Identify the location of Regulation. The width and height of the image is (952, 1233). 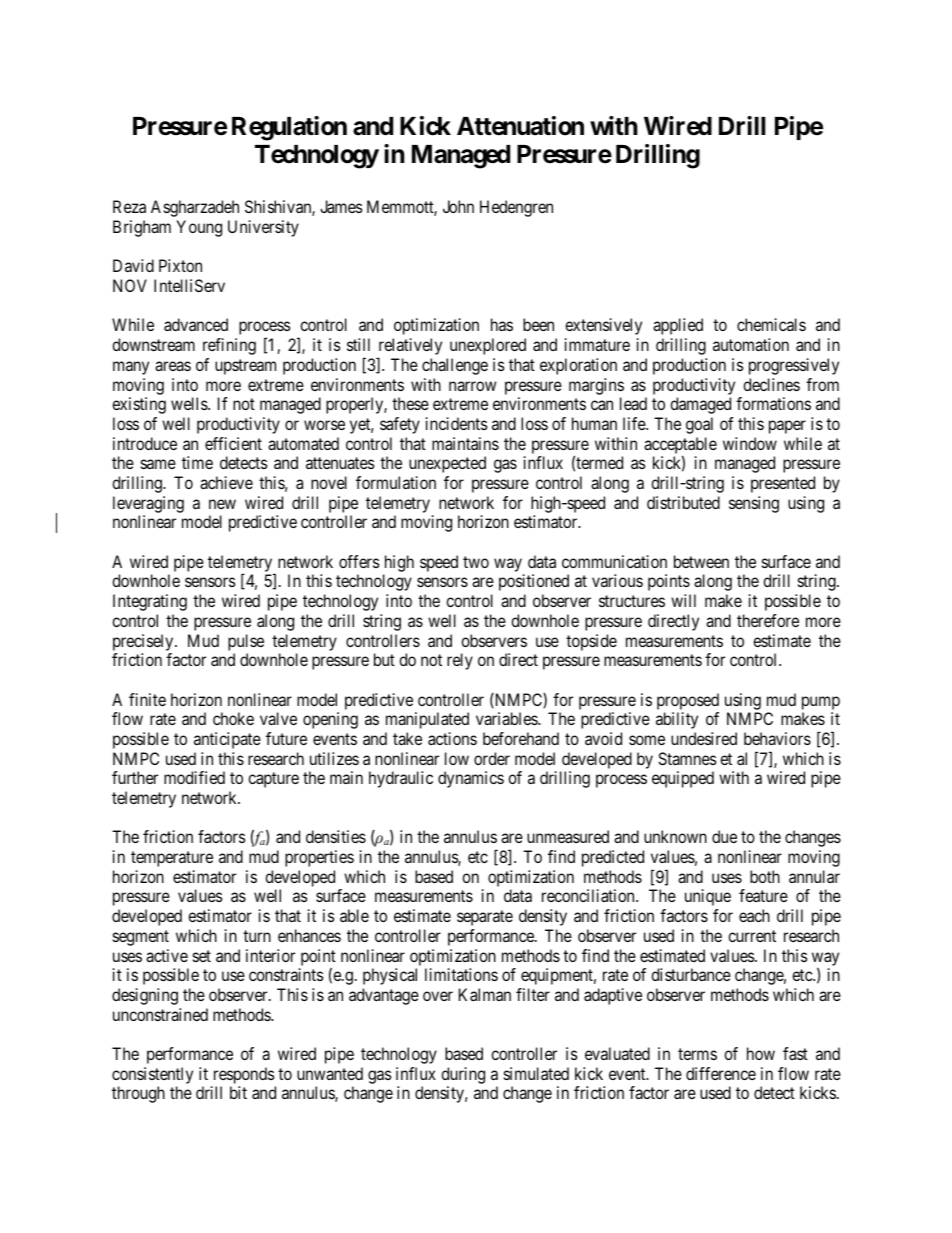
(289, 128).
